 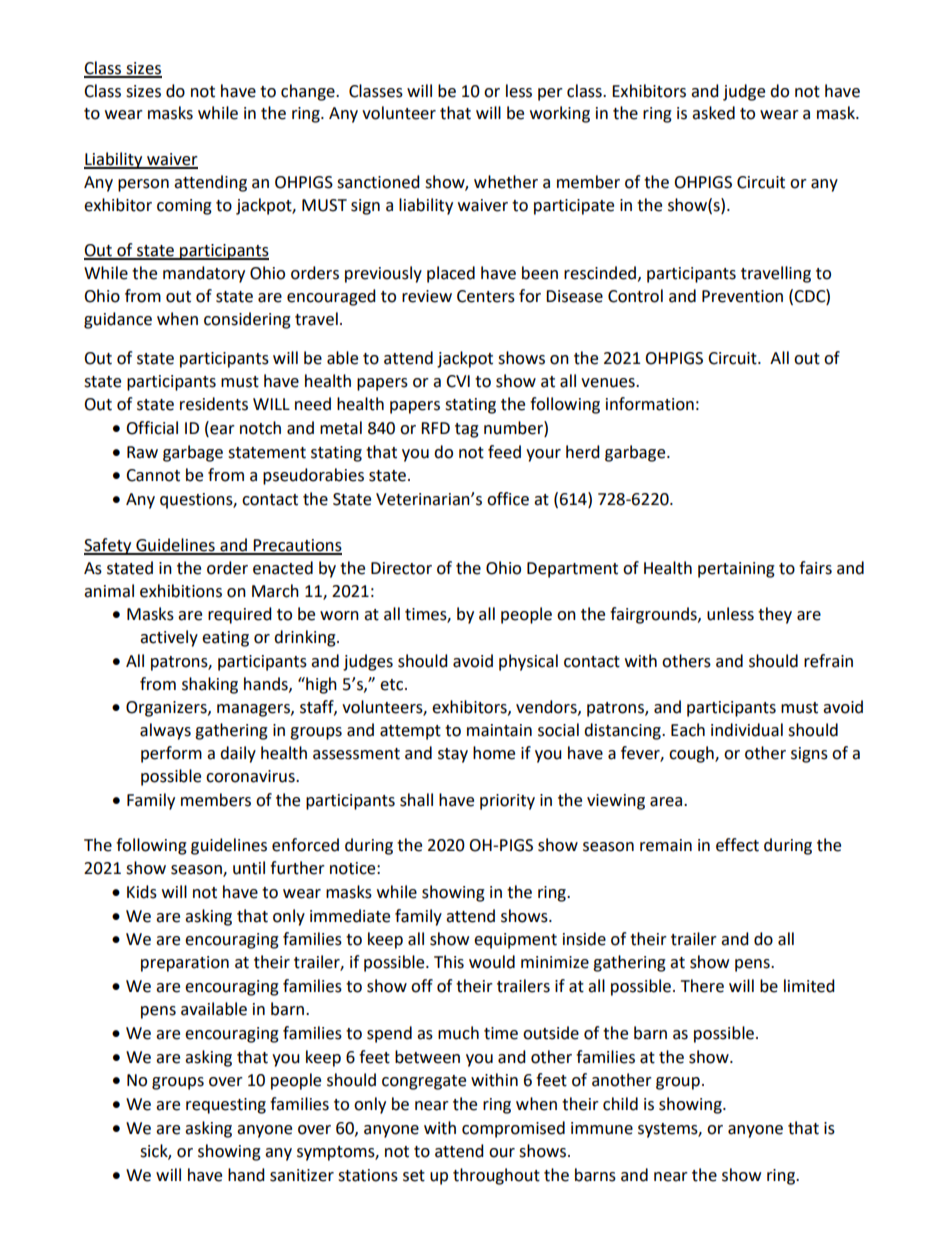 I want to click on they, so click(x=775, y=615).
